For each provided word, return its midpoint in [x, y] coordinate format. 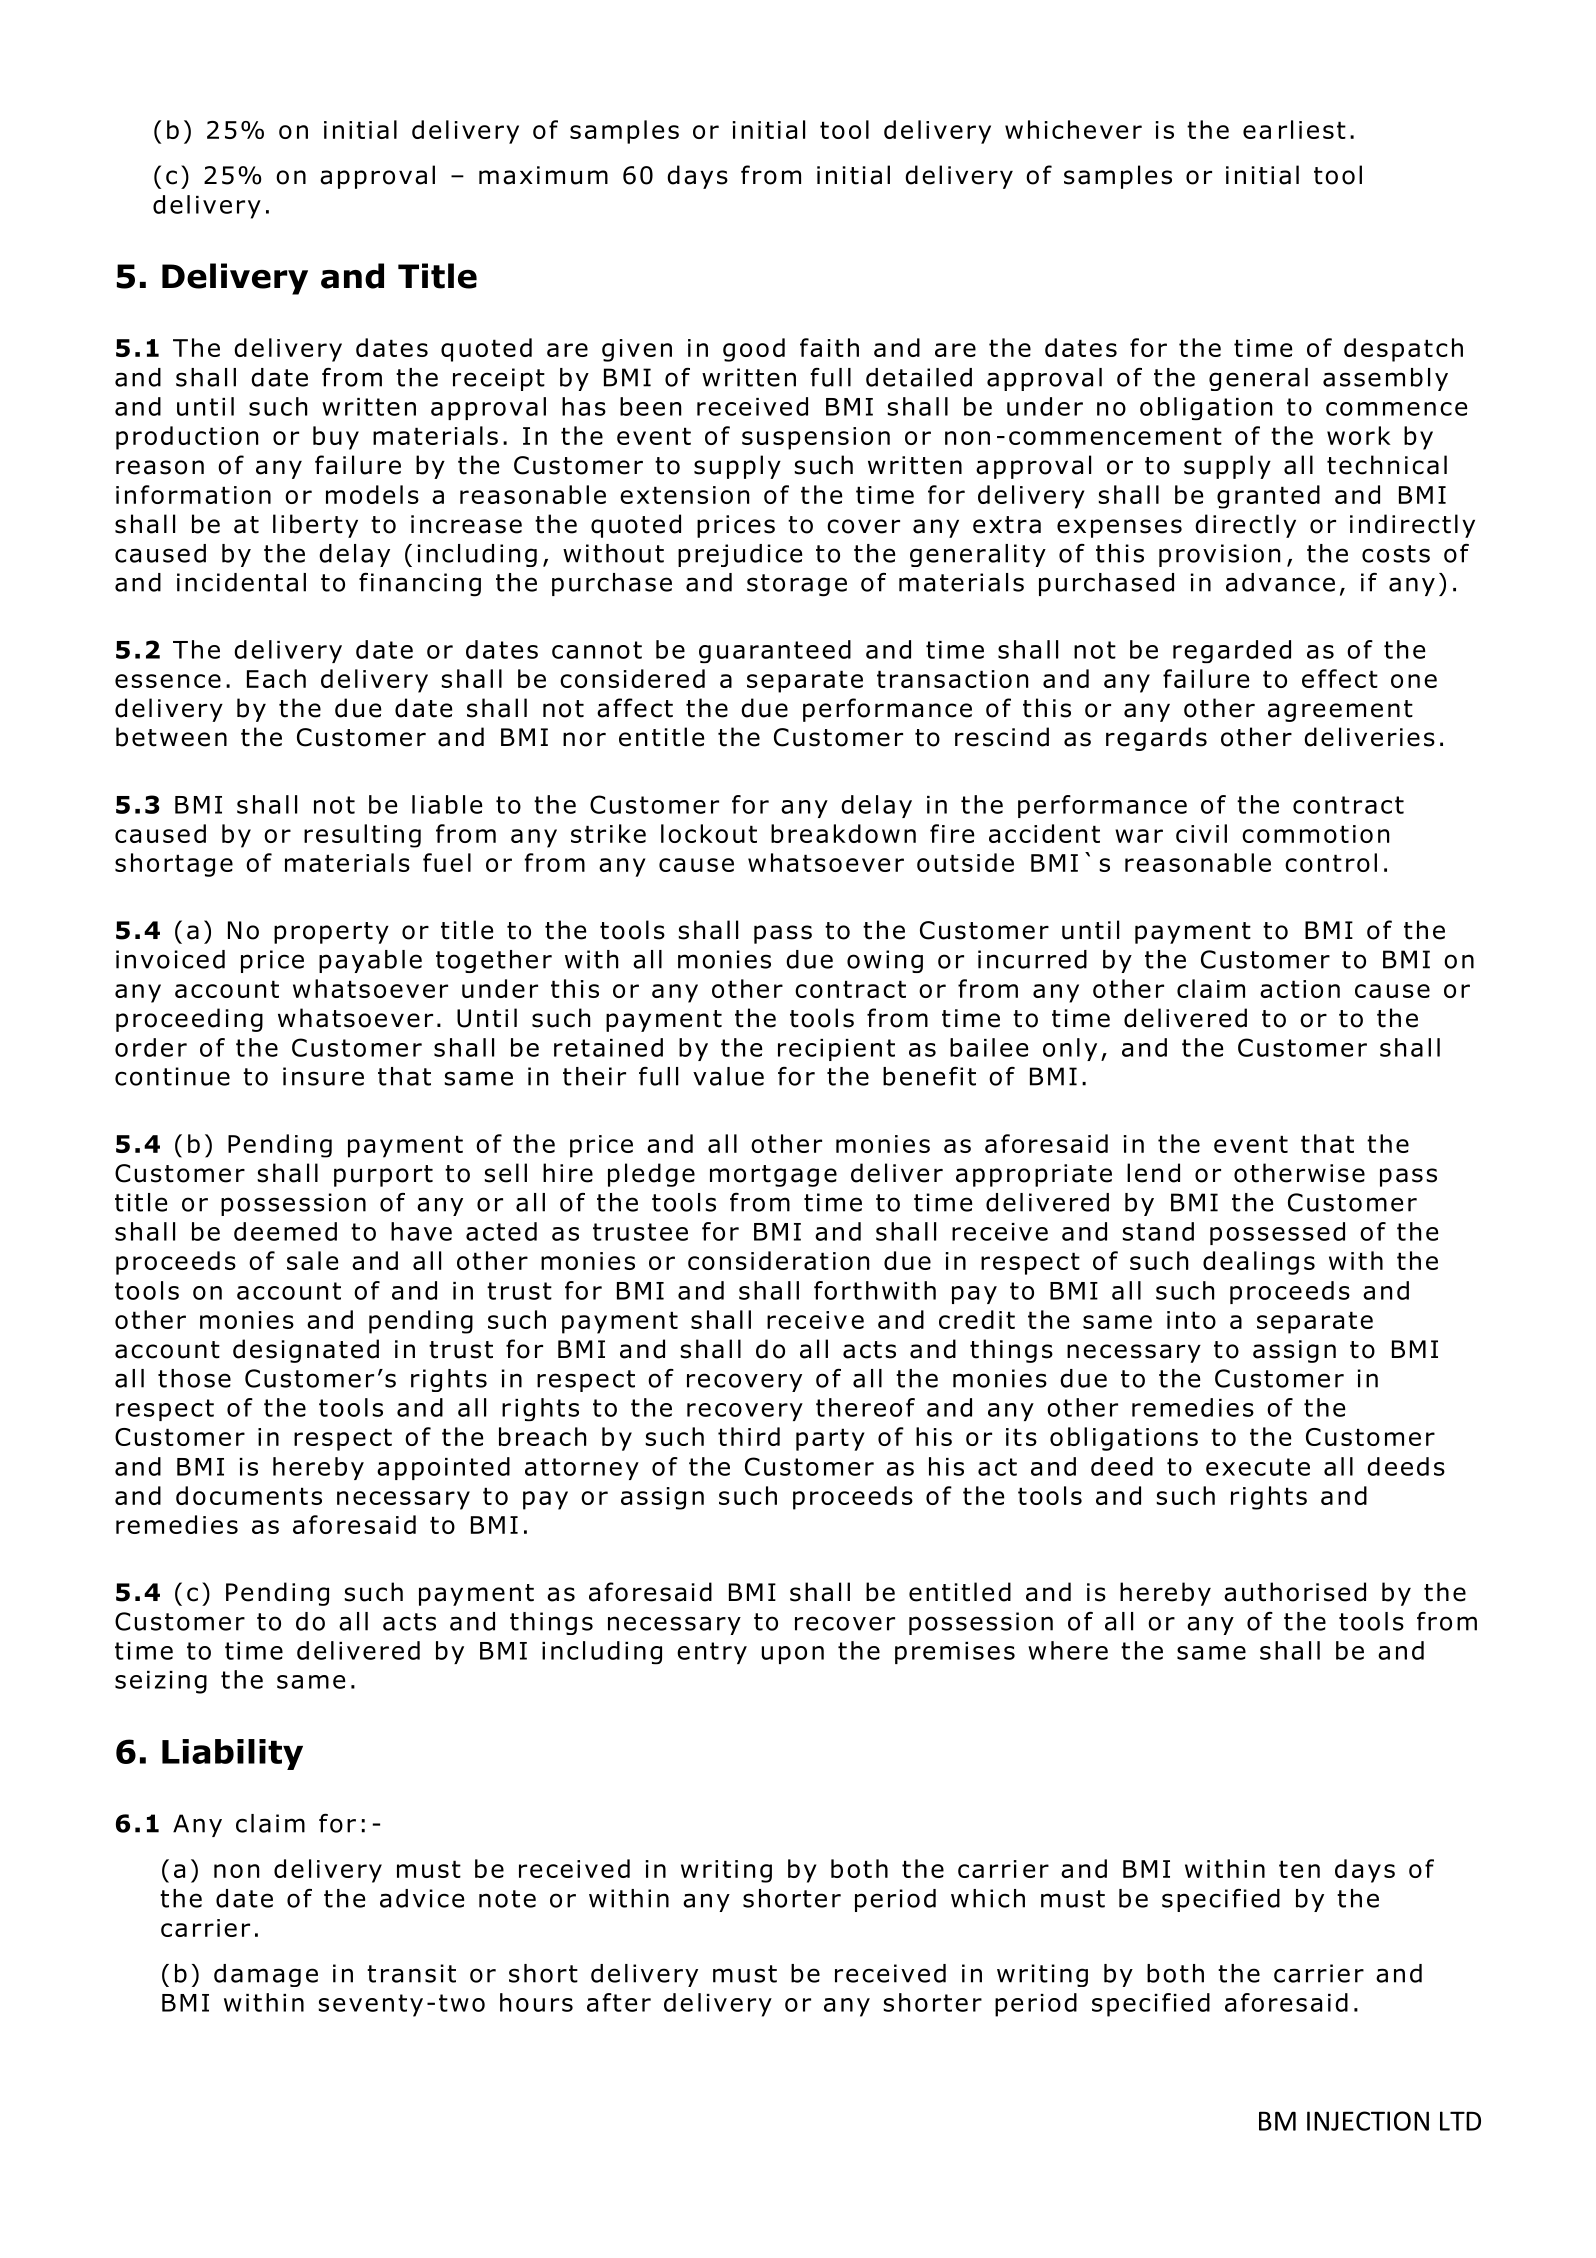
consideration [778, 1260]
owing [885, 961]
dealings [1259, 1263]
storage [797, 585]
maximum [543, 175]
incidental [241, 582]
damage [266, 1975]
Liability [232, 1754]
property [331, 933]
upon [793, 1655]
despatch [1403, 350]
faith [829, 347]
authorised [1295, 1592]
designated [306, 1351]
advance [1280, 582]
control [1331, 862]
